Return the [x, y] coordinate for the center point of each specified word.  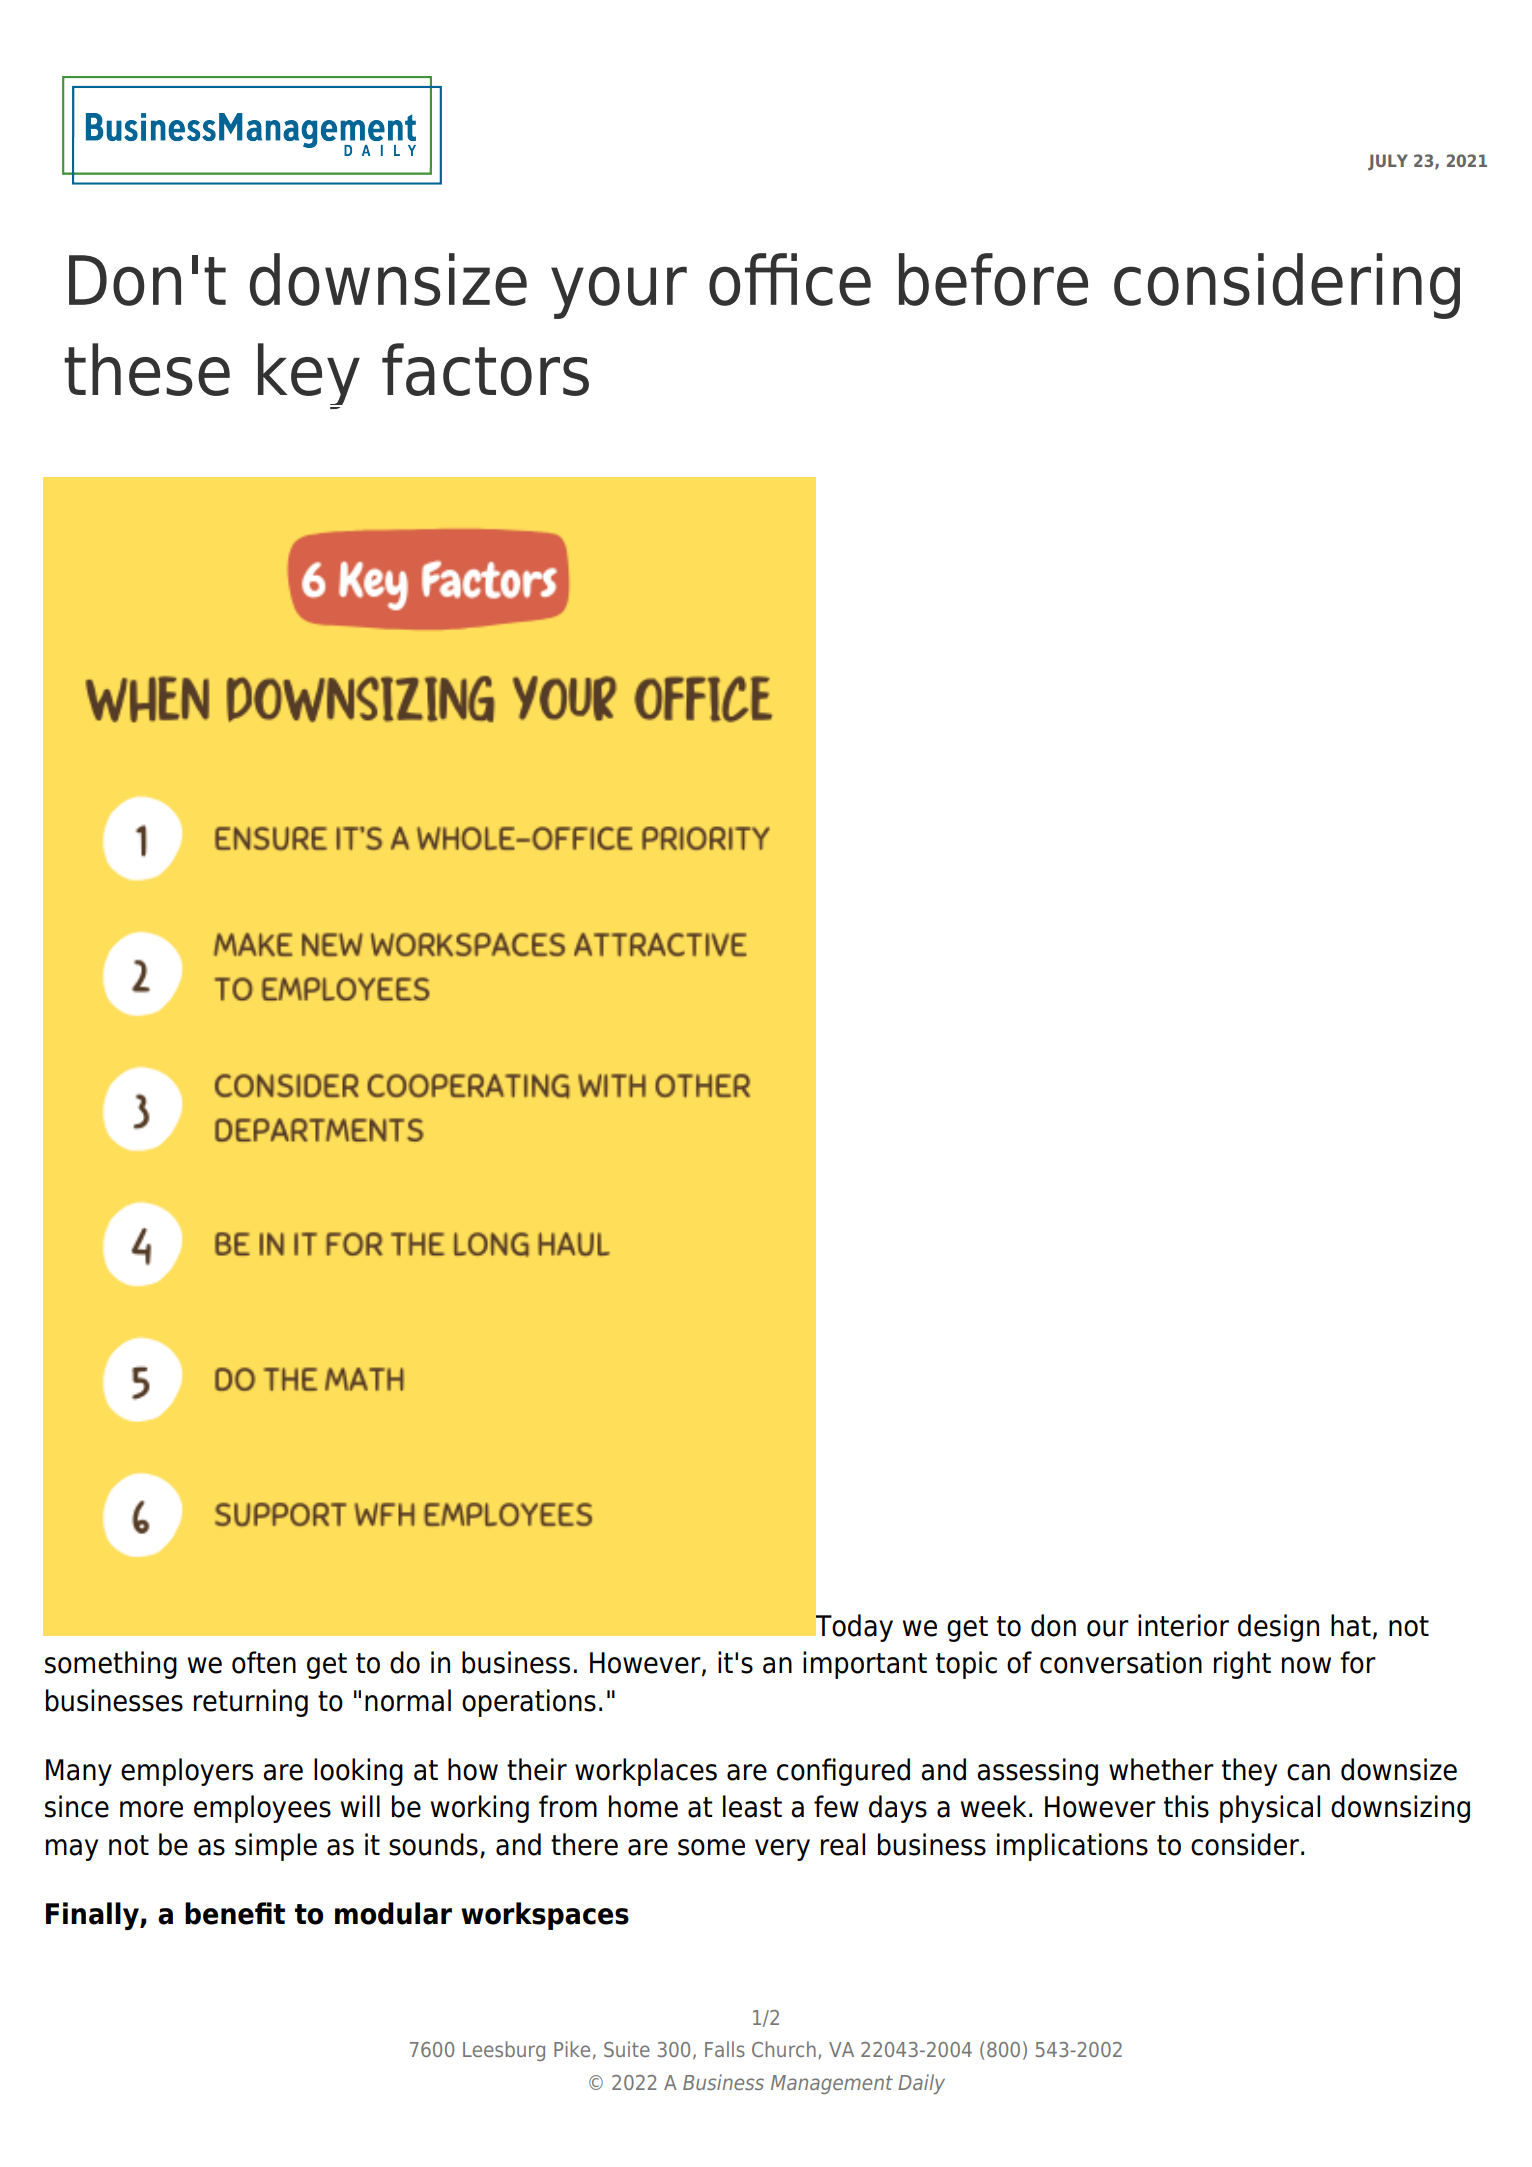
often [264, 1662]
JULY [1388, 162]
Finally [93, 1916]
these [147, 369]
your [619, 292]
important [865, 1665]
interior [1183, 1625]
